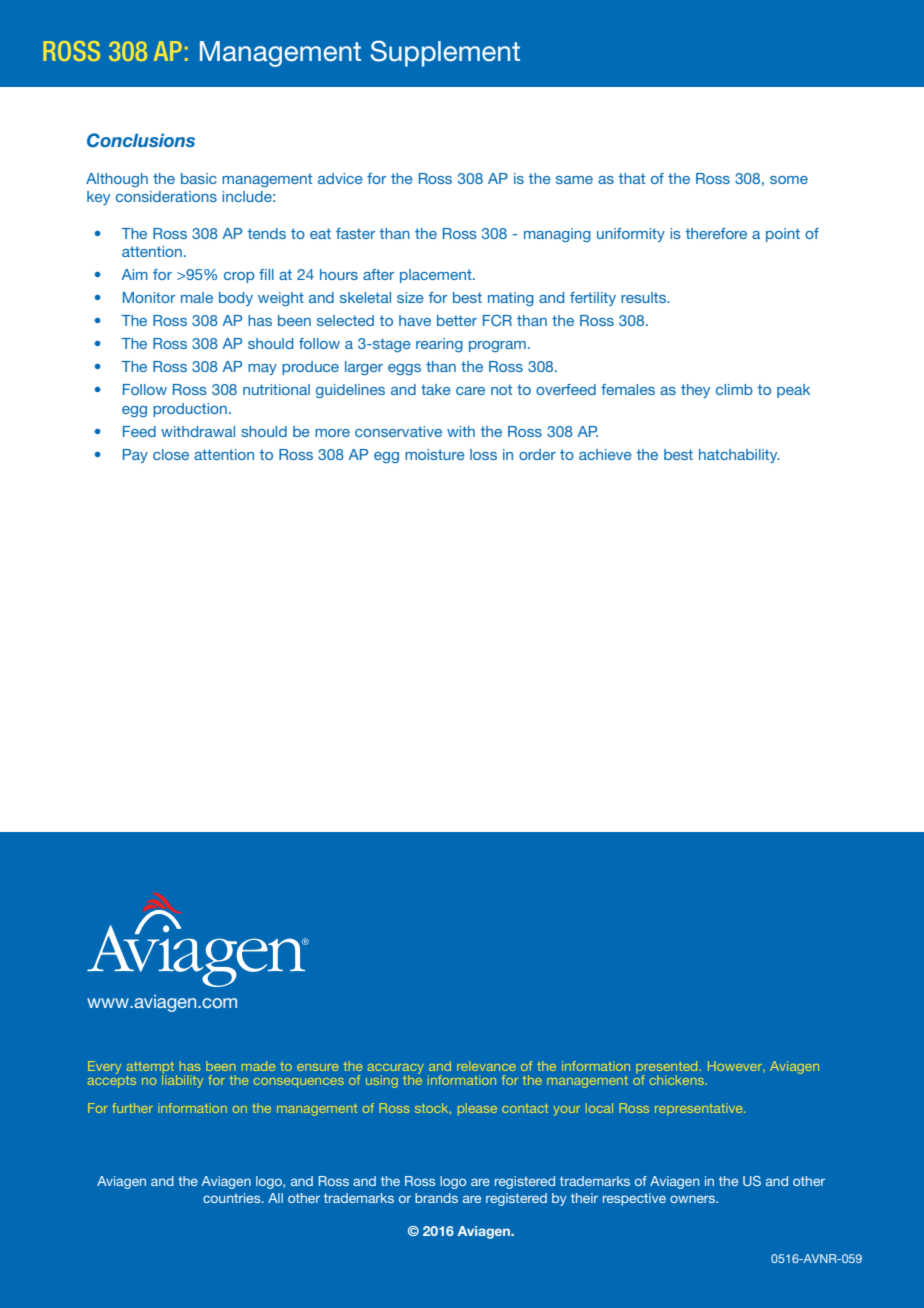  I want to click on they, so click(695, 391).
